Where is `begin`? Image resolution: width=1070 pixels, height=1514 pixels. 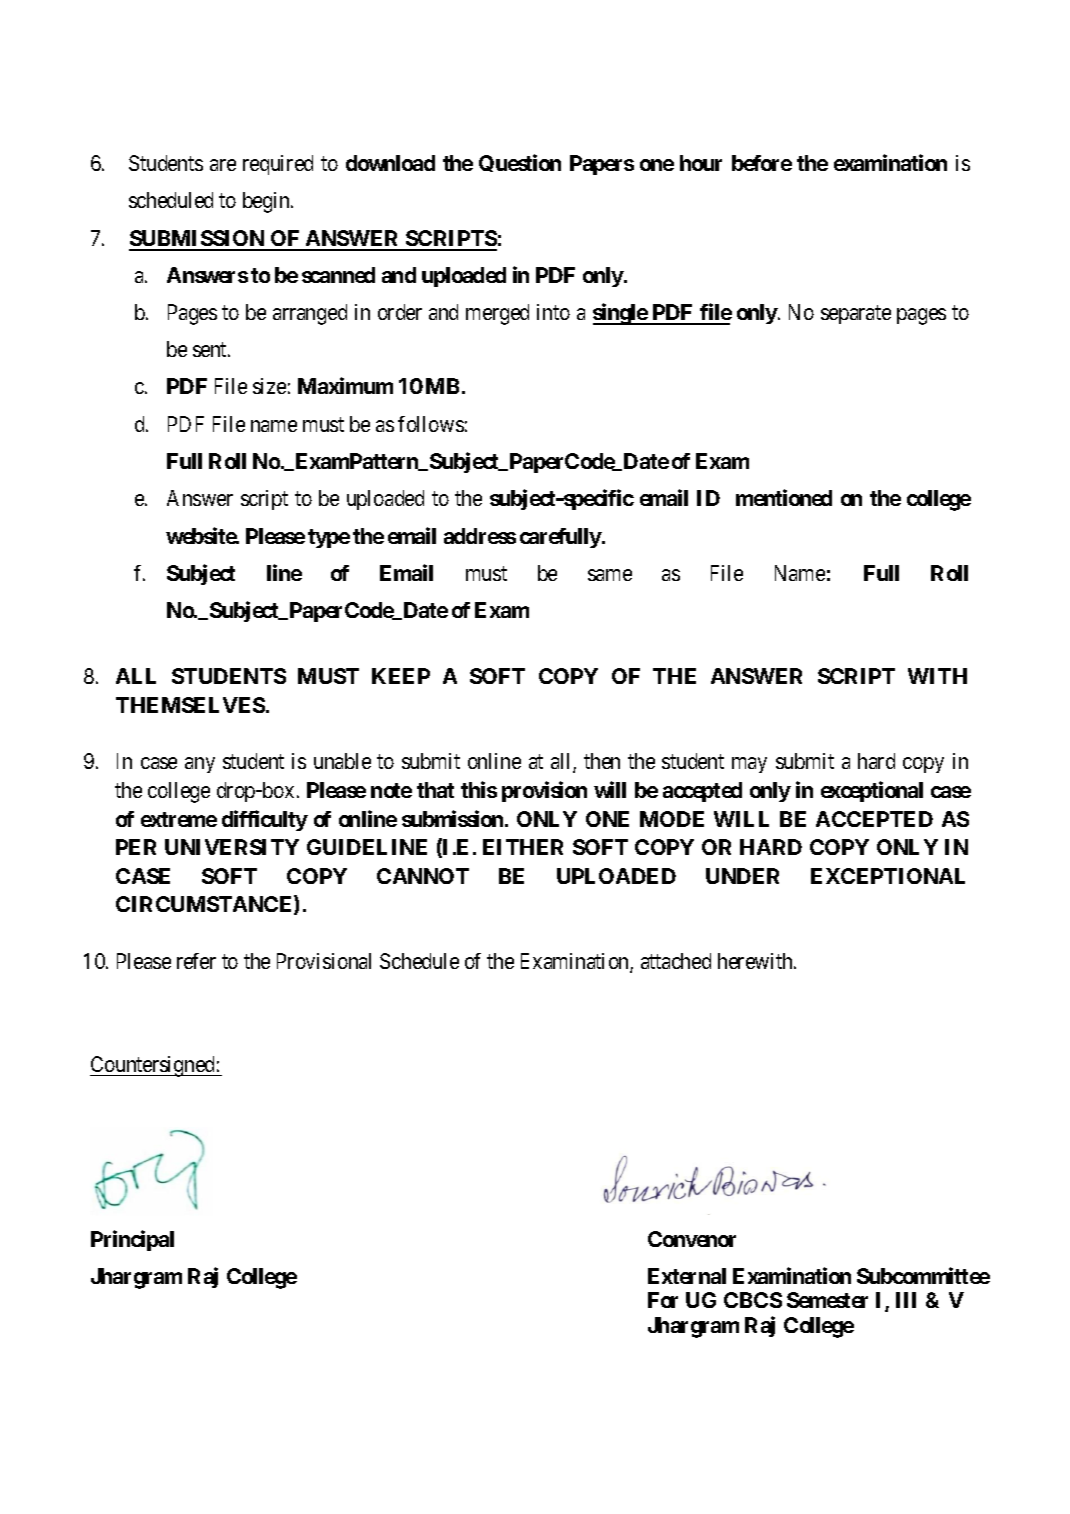 begin is located at coordinates (267, 202).
